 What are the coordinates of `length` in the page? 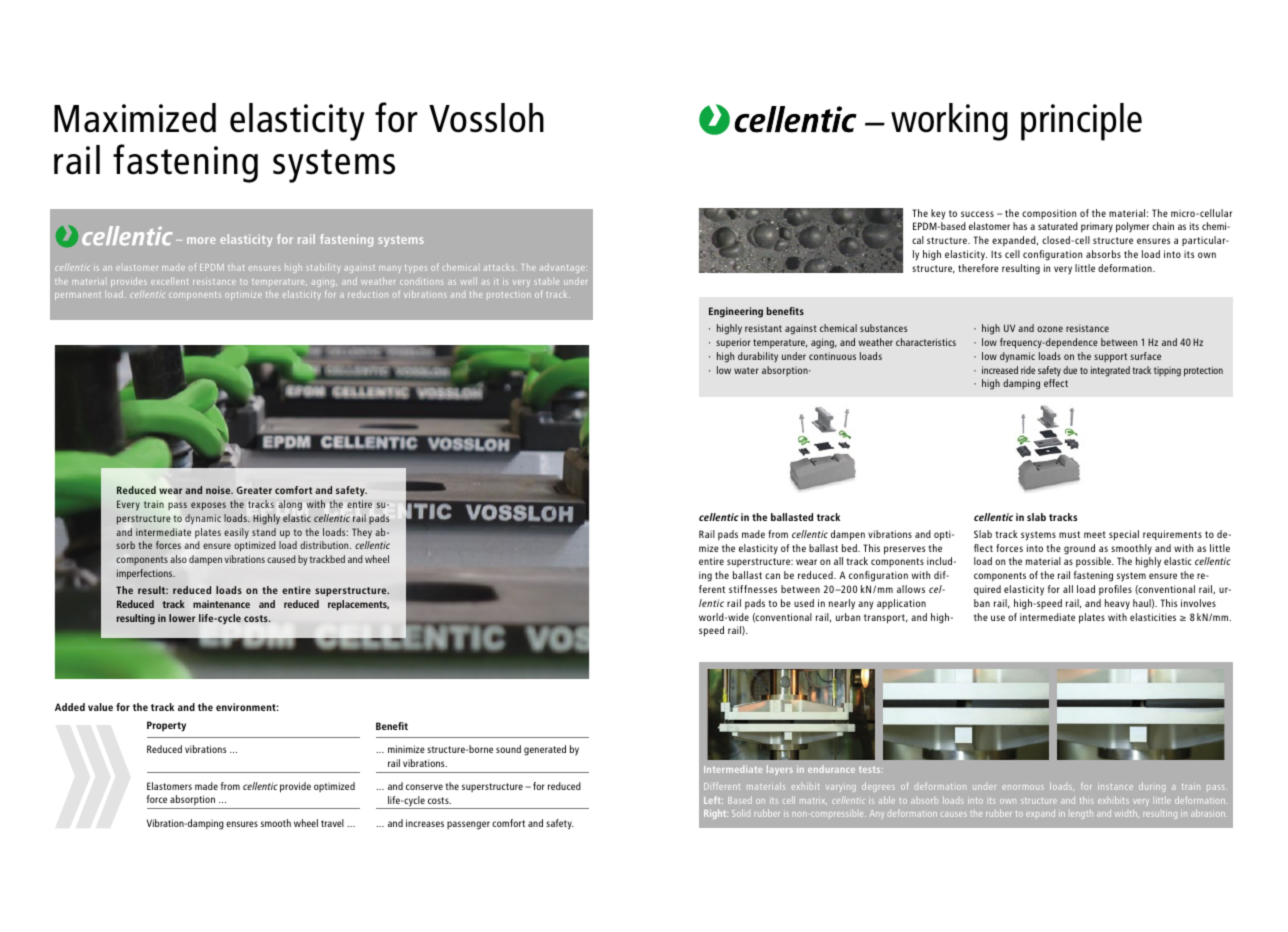 It's located at (1082, 815).
